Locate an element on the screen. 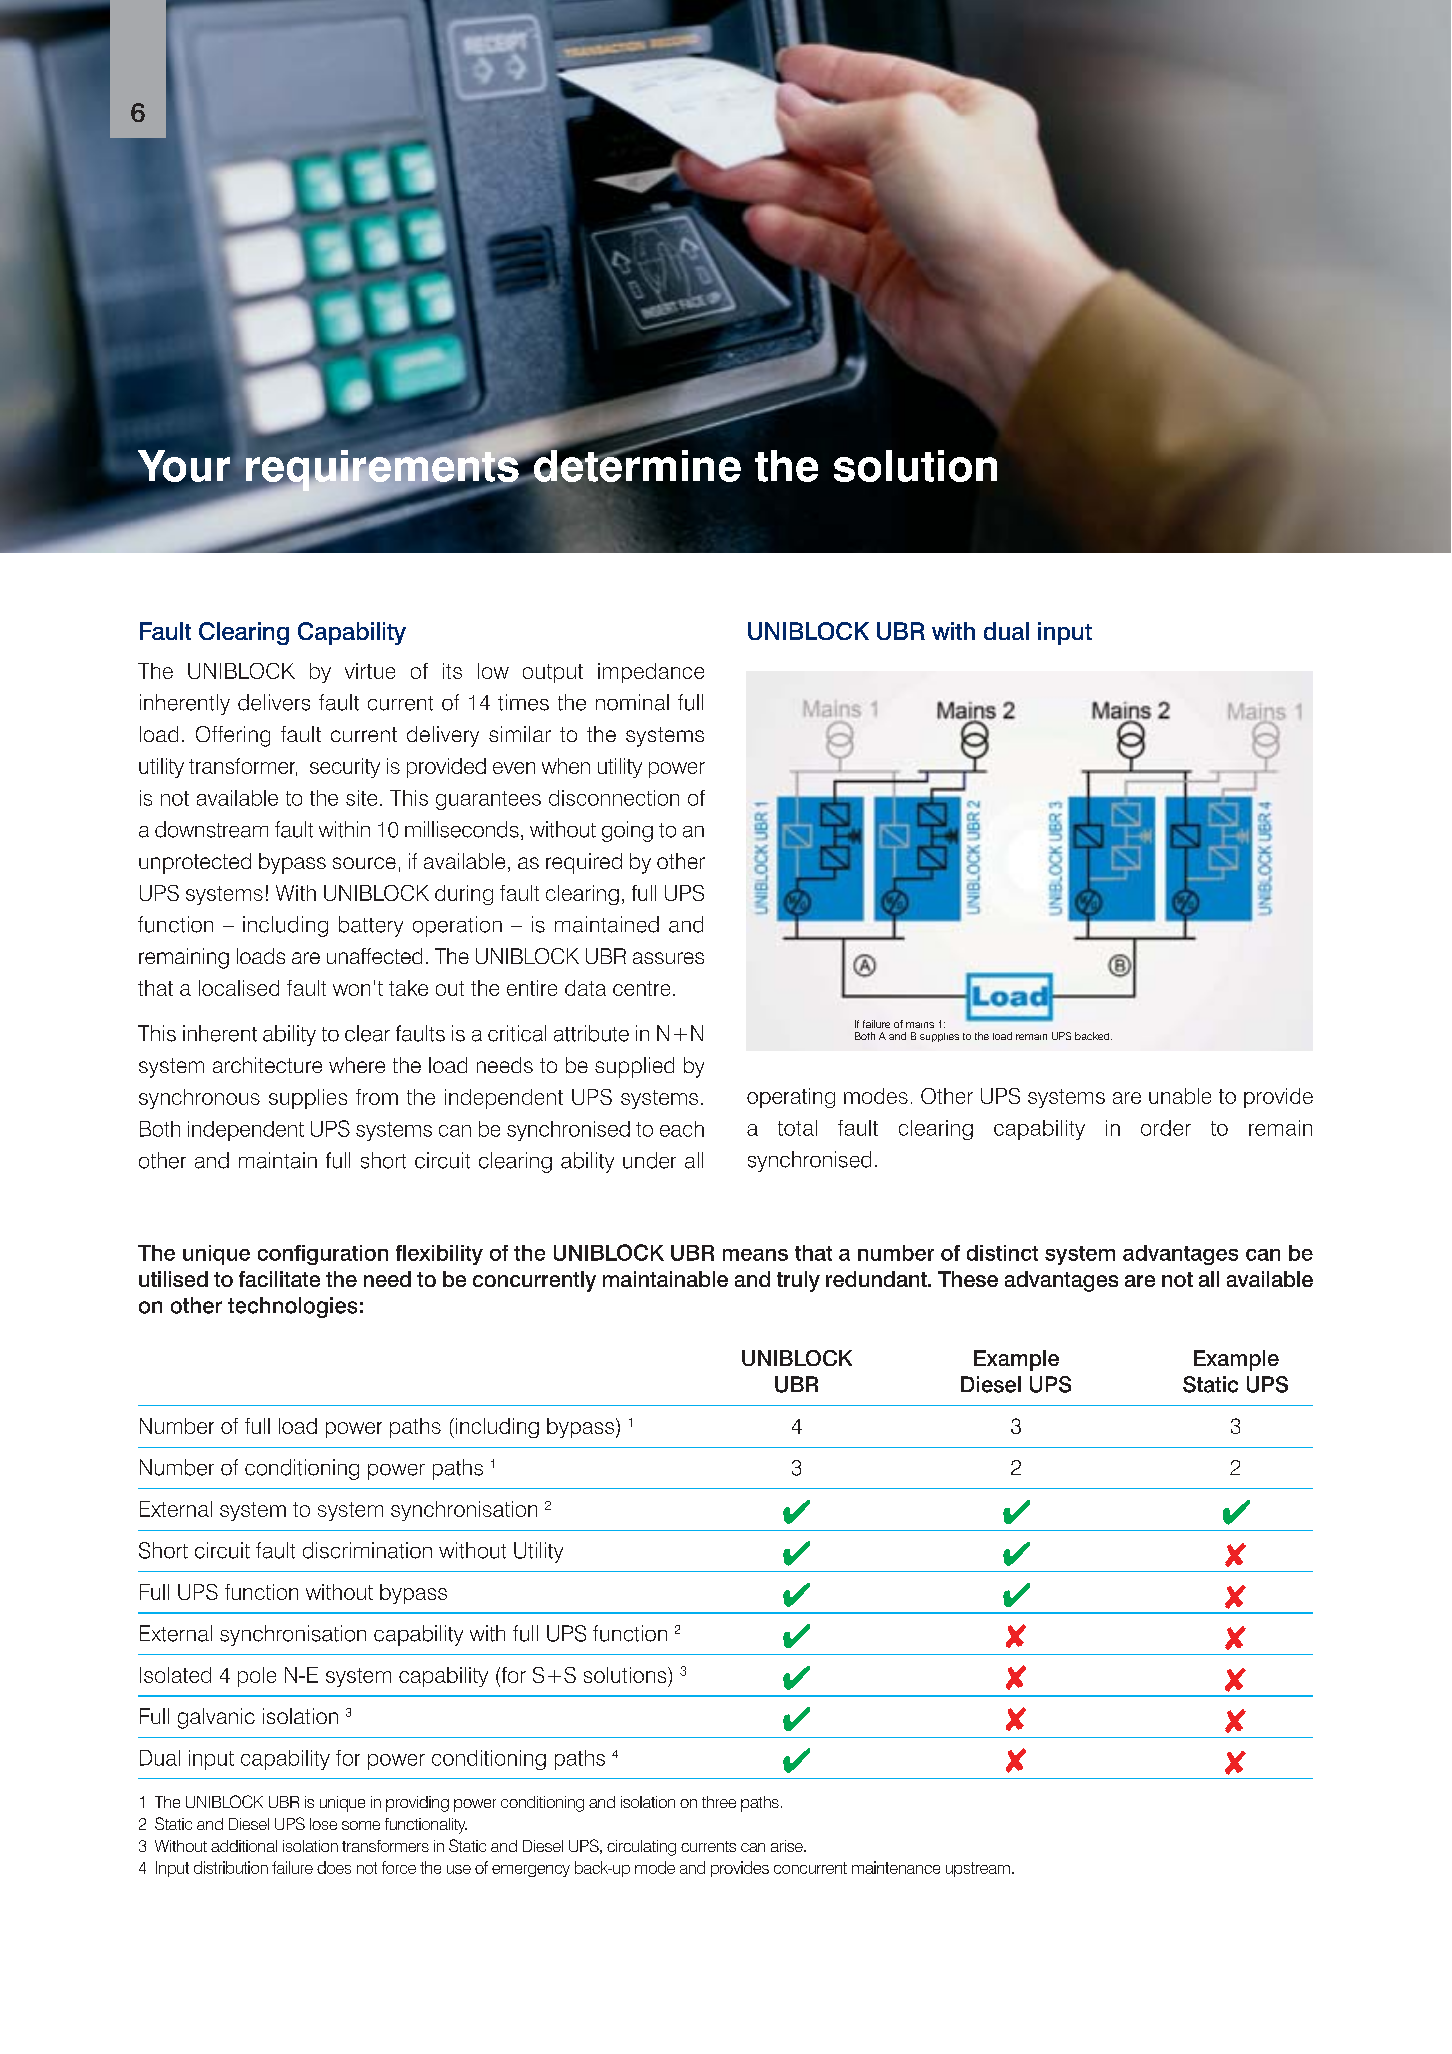 Image resolution: width=1452 pixels, height=2054 pixels. assures is located at coordinates (668, 958).
